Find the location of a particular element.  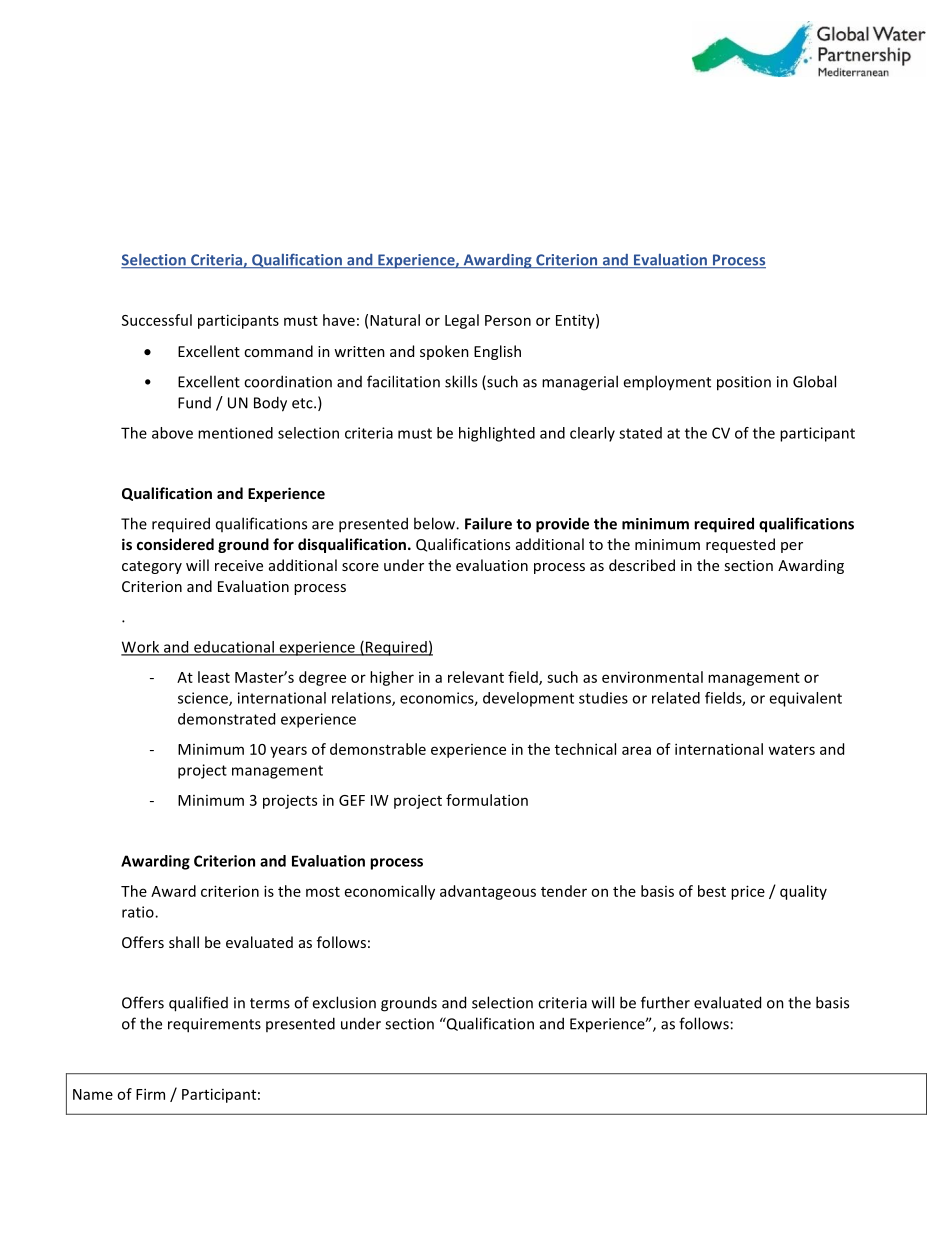

Firm is located at coordinates (150, 1094).
